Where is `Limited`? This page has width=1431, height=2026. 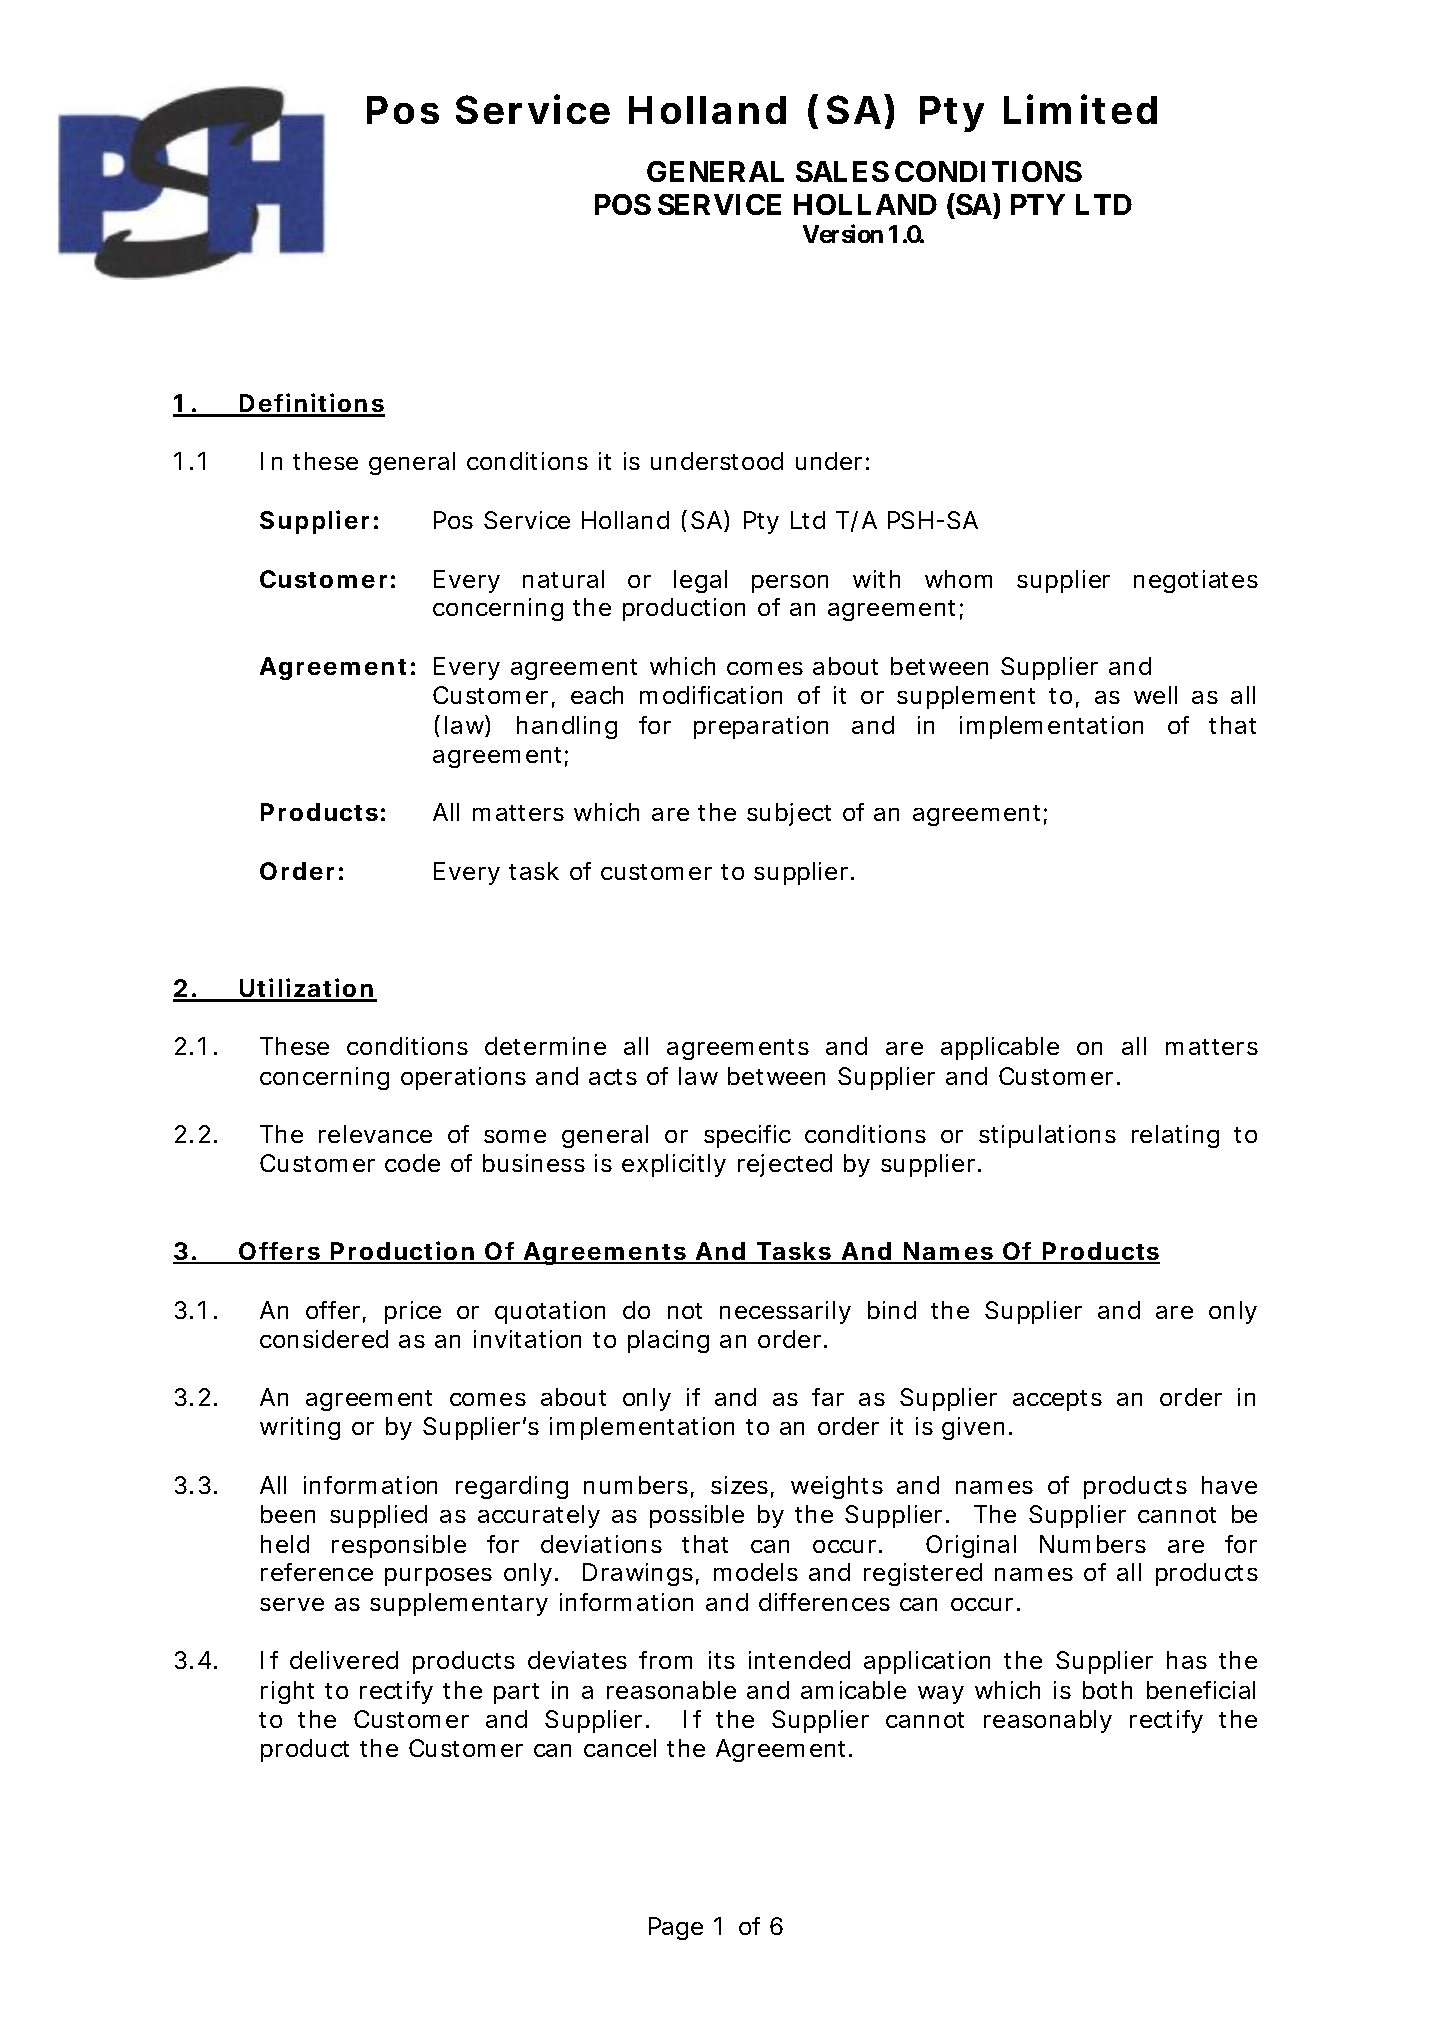
Limited is located at coordinates (1080, 109).
